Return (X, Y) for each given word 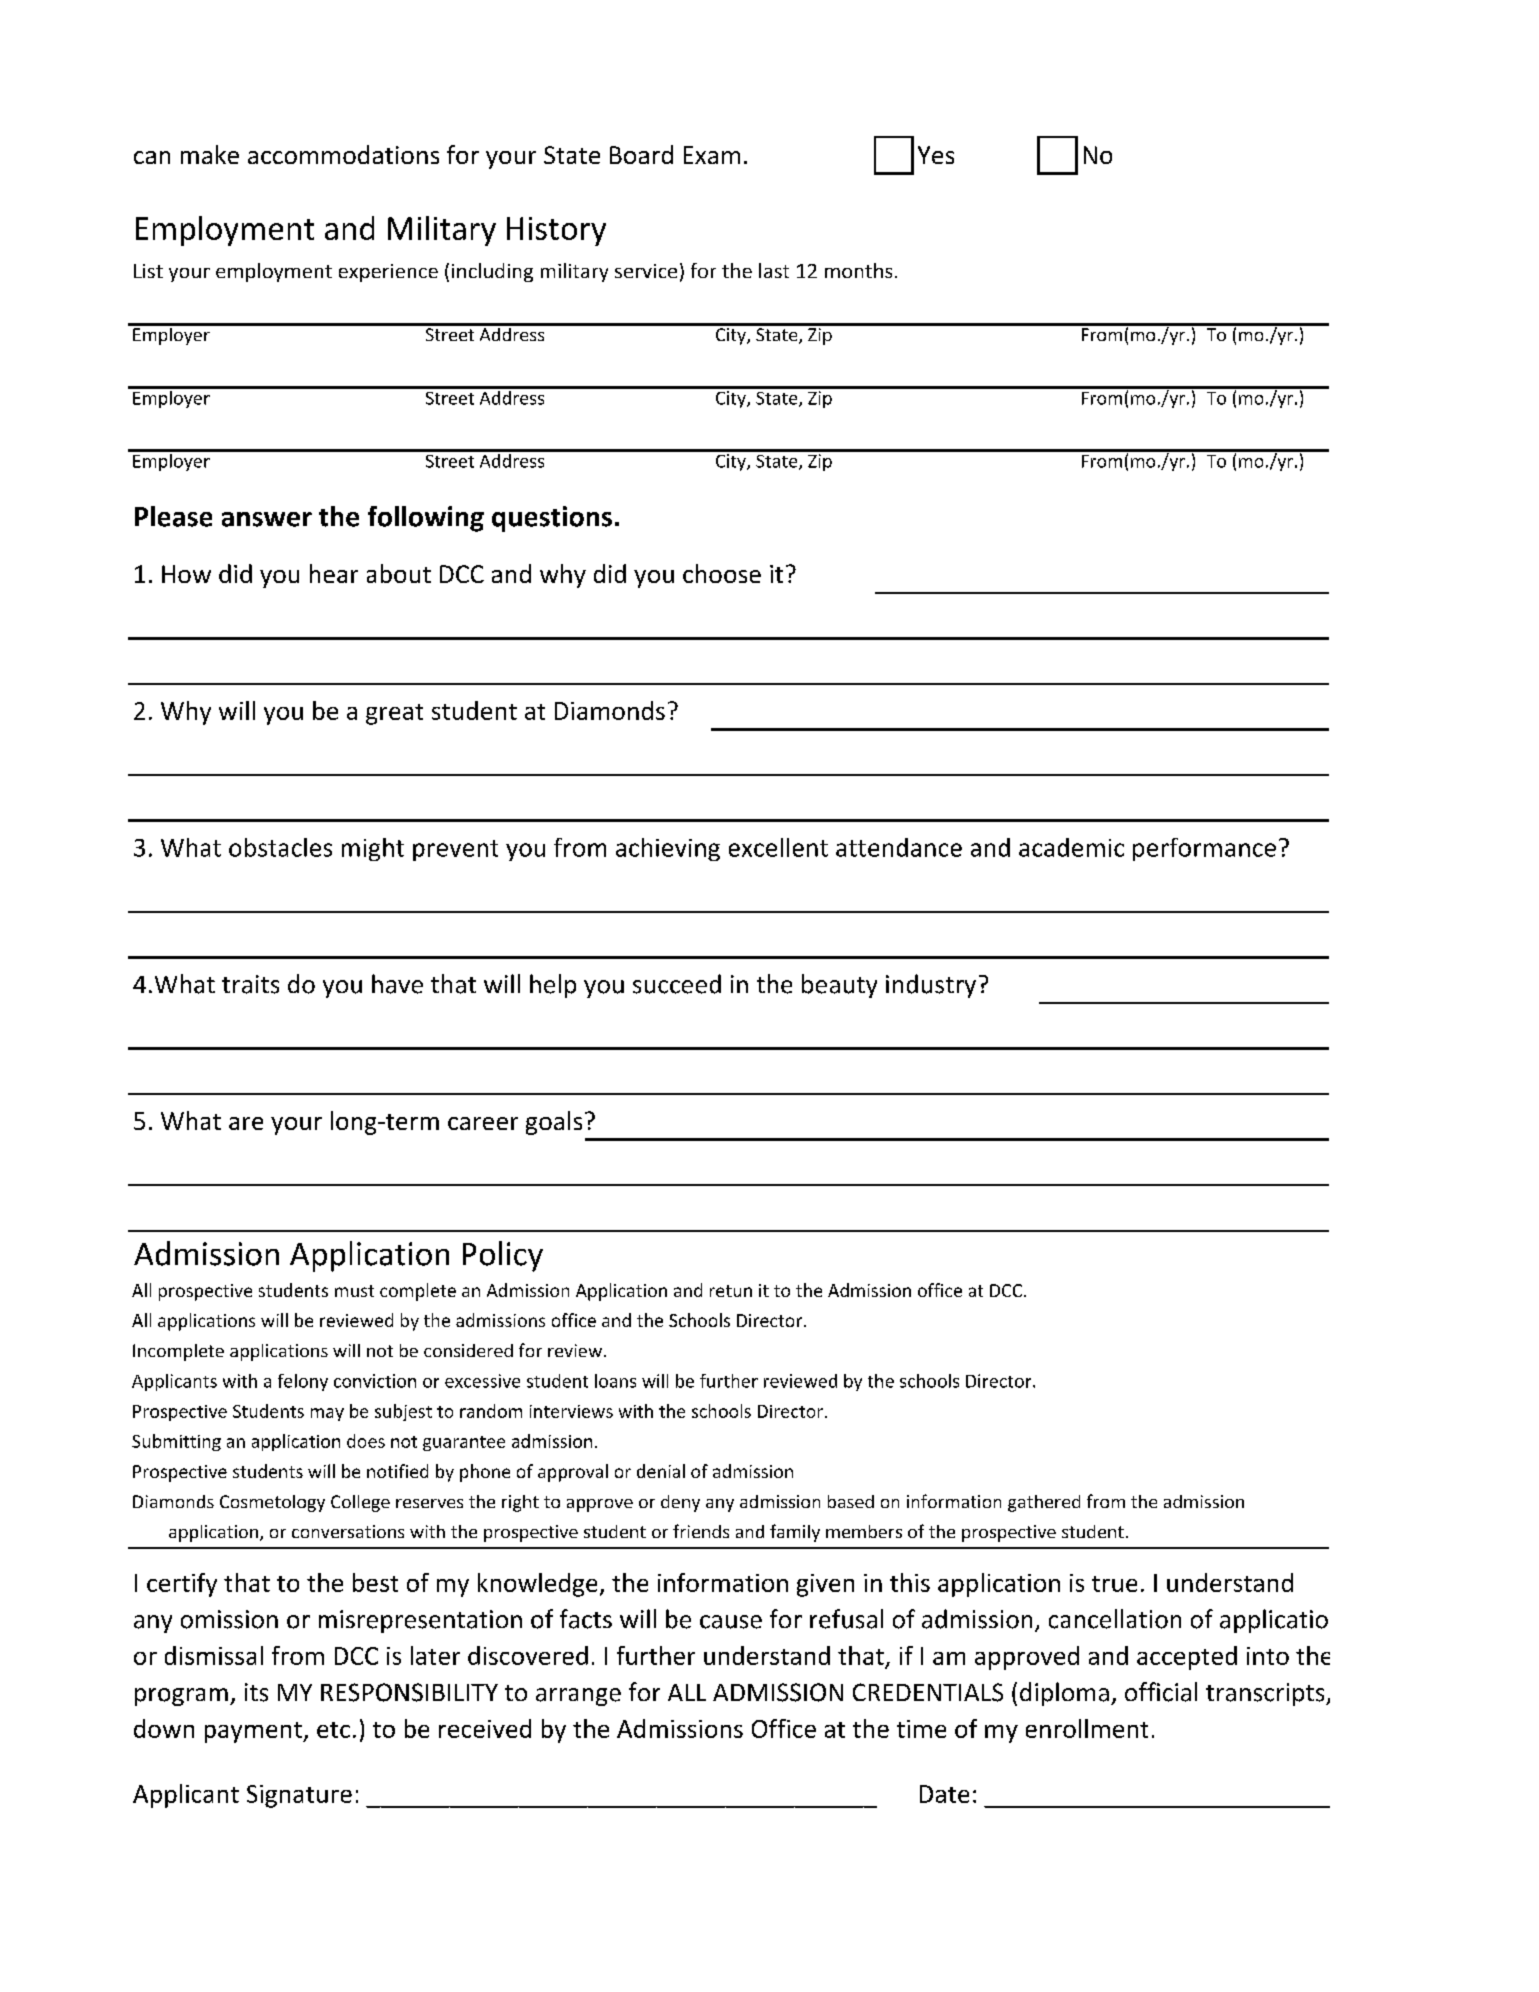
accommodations (343, 154)
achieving (668, 849)
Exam (712, 155)
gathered (1044, 1503)
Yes (936, 155)
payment (254, 1732)
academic (1071, 847)
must (354, 1291)
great (394, 714)
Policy (503, 1256)
